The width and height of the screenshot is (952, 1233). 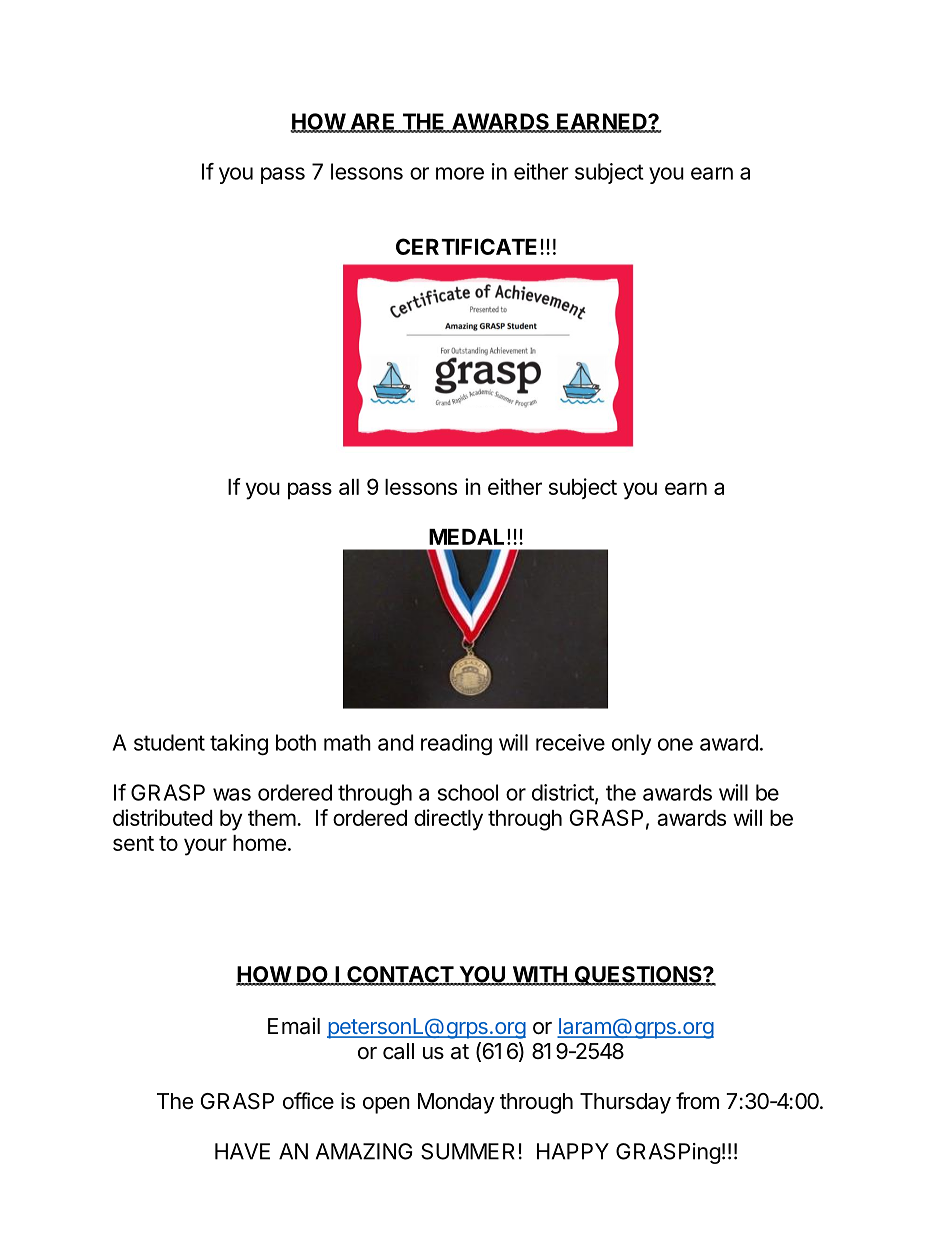 What do you see at coordinates (631, 744) in the screenshot?
I see `only` at bounding box center [631, 744].
